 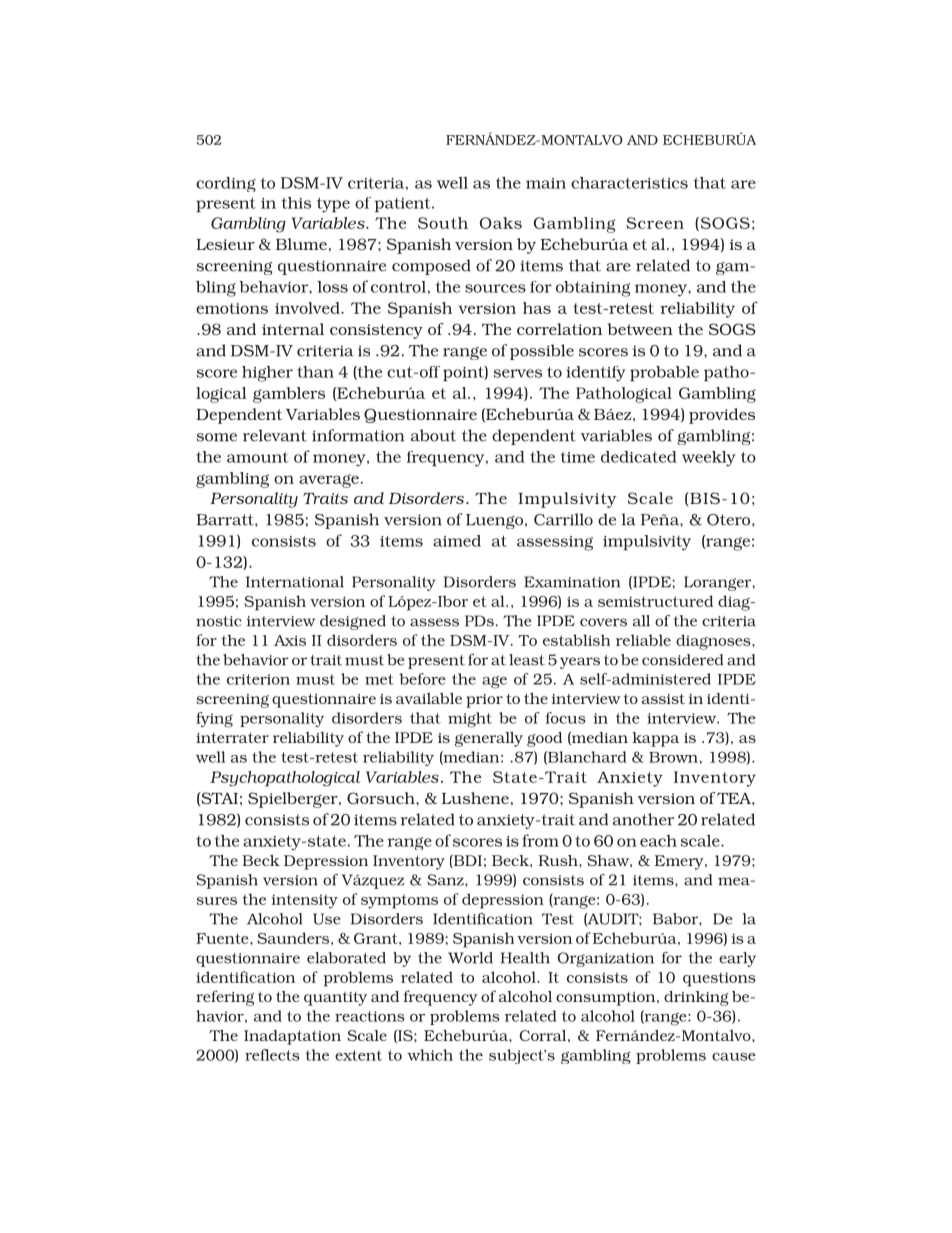 What do you see at coordinates (433, 435) in the screenshot?
I see `about` at bounding box center [433, 435].
